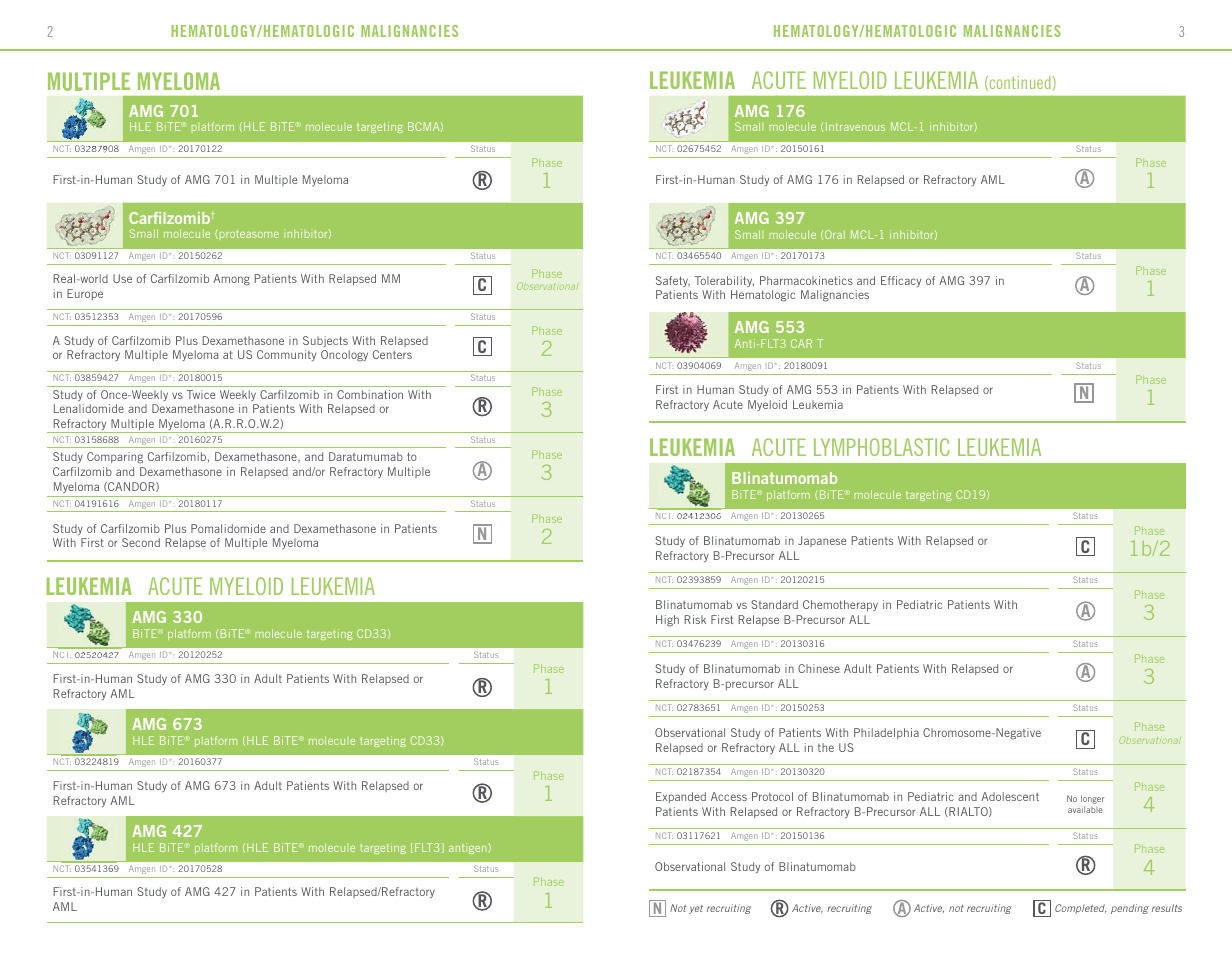  What do you see at coordinates (231, 280) in the document?
I see `Among` at bounding box center [231, 280].
